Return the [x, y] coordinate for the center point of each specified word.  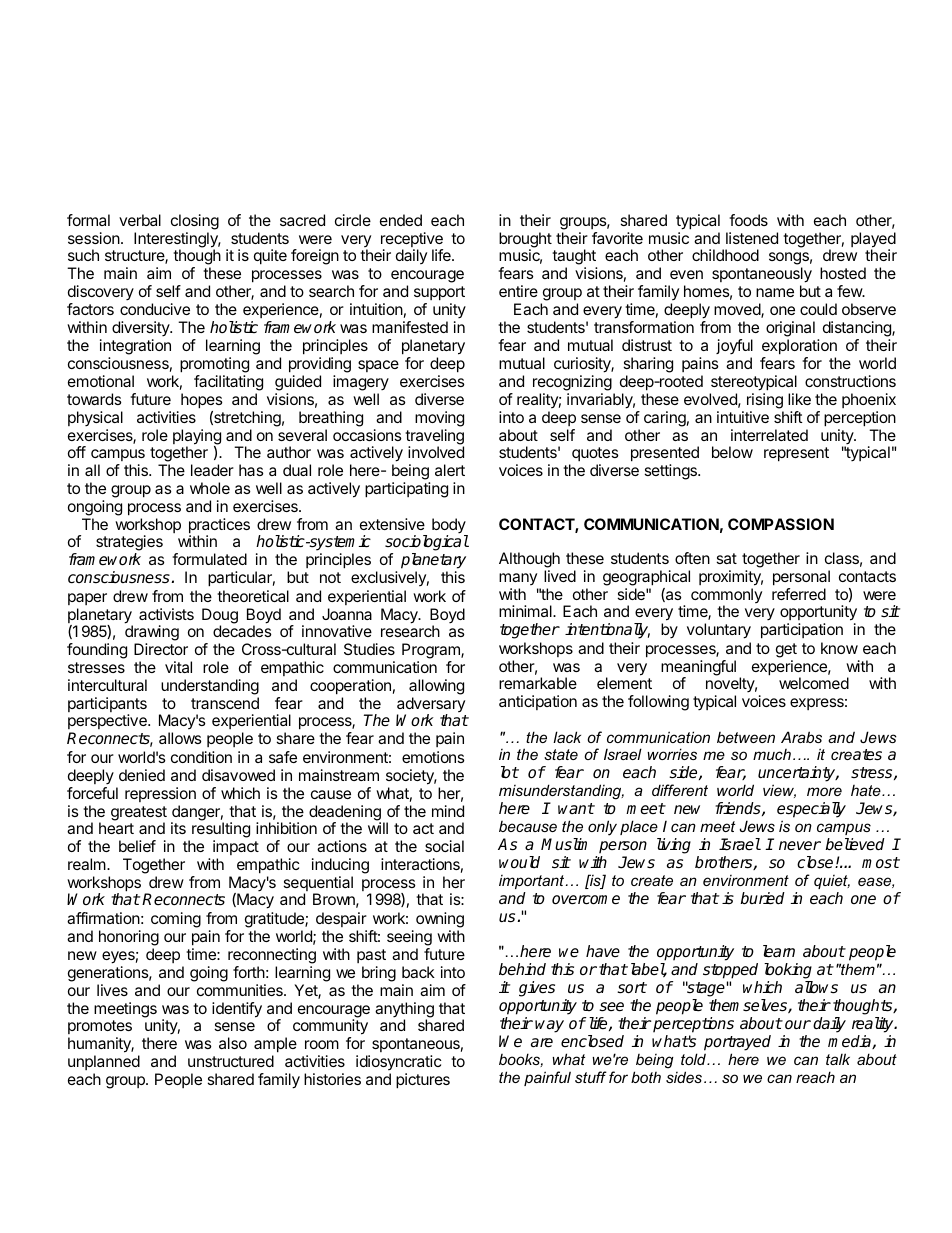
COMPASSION [781, 524]
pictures [423, 1081]
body [449, 527]
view [779, 791]
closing [195, 222]
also [233, 1043]
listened [752, 238]
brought [525, 241]
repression [160, 794]
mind [448, 811]
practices [219, 527]
